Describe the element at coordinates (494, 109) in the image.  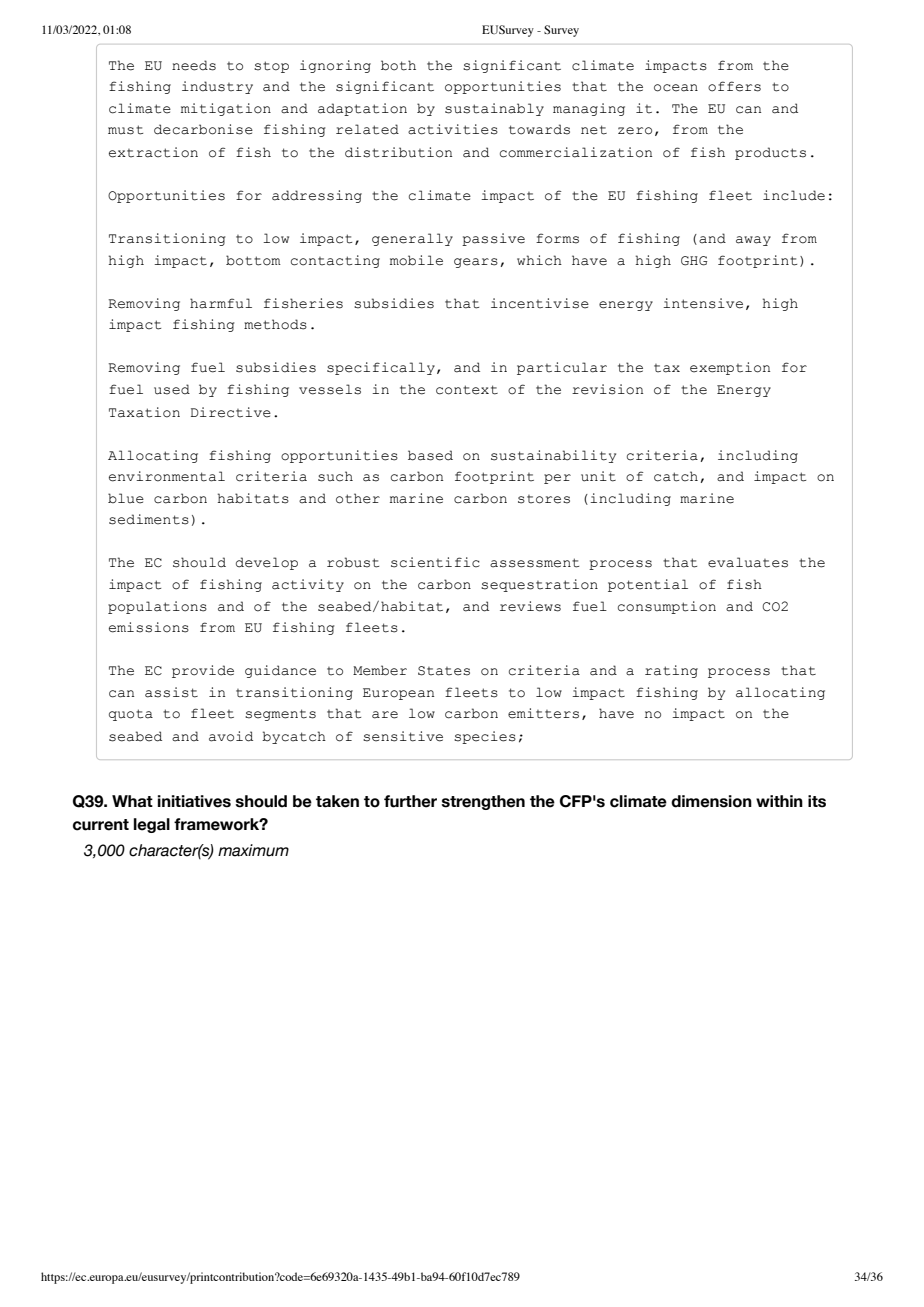
I see `sustainably` at that location.
